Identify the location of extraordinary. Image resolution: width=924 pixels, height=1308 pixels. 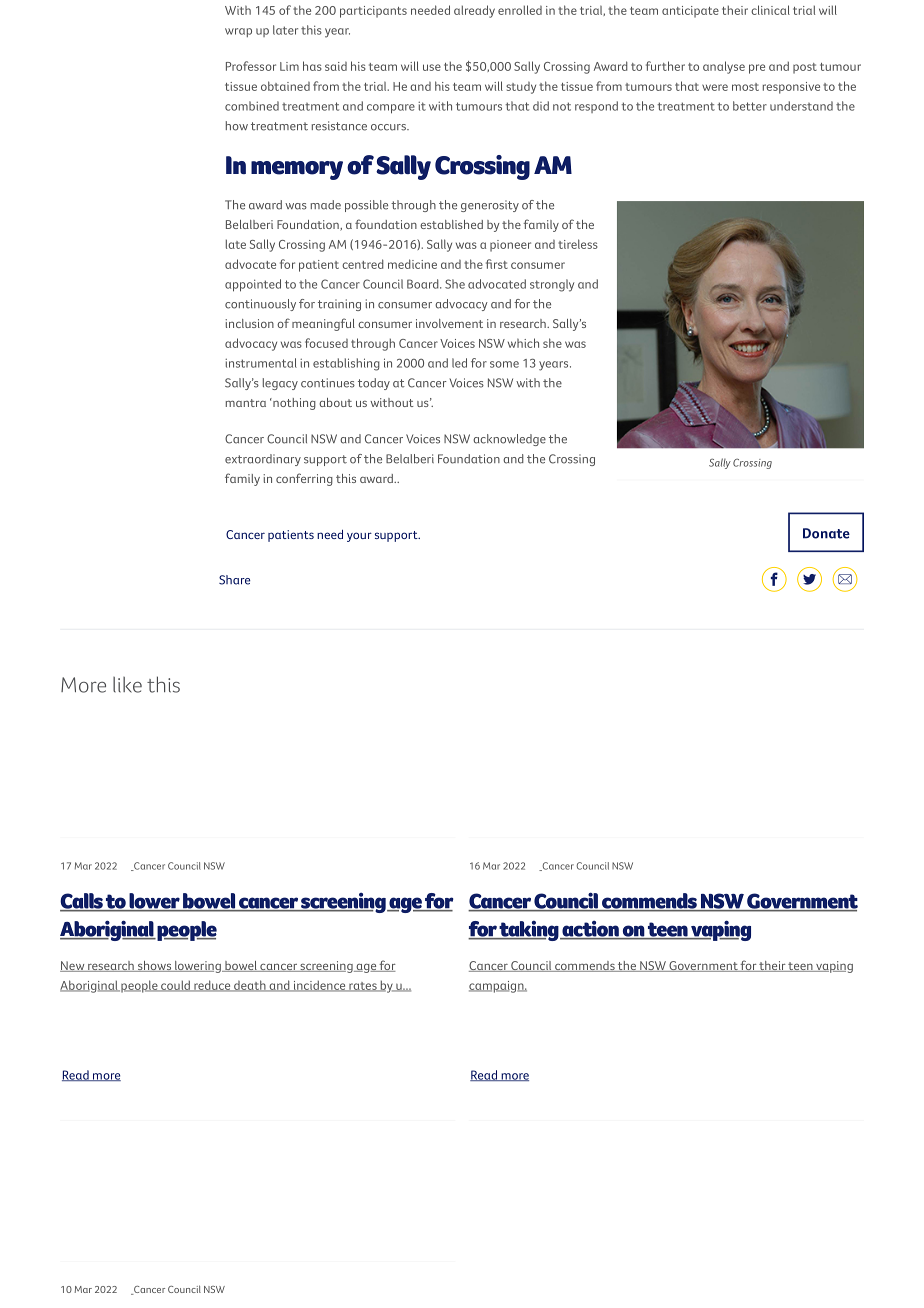
(263, 460).
